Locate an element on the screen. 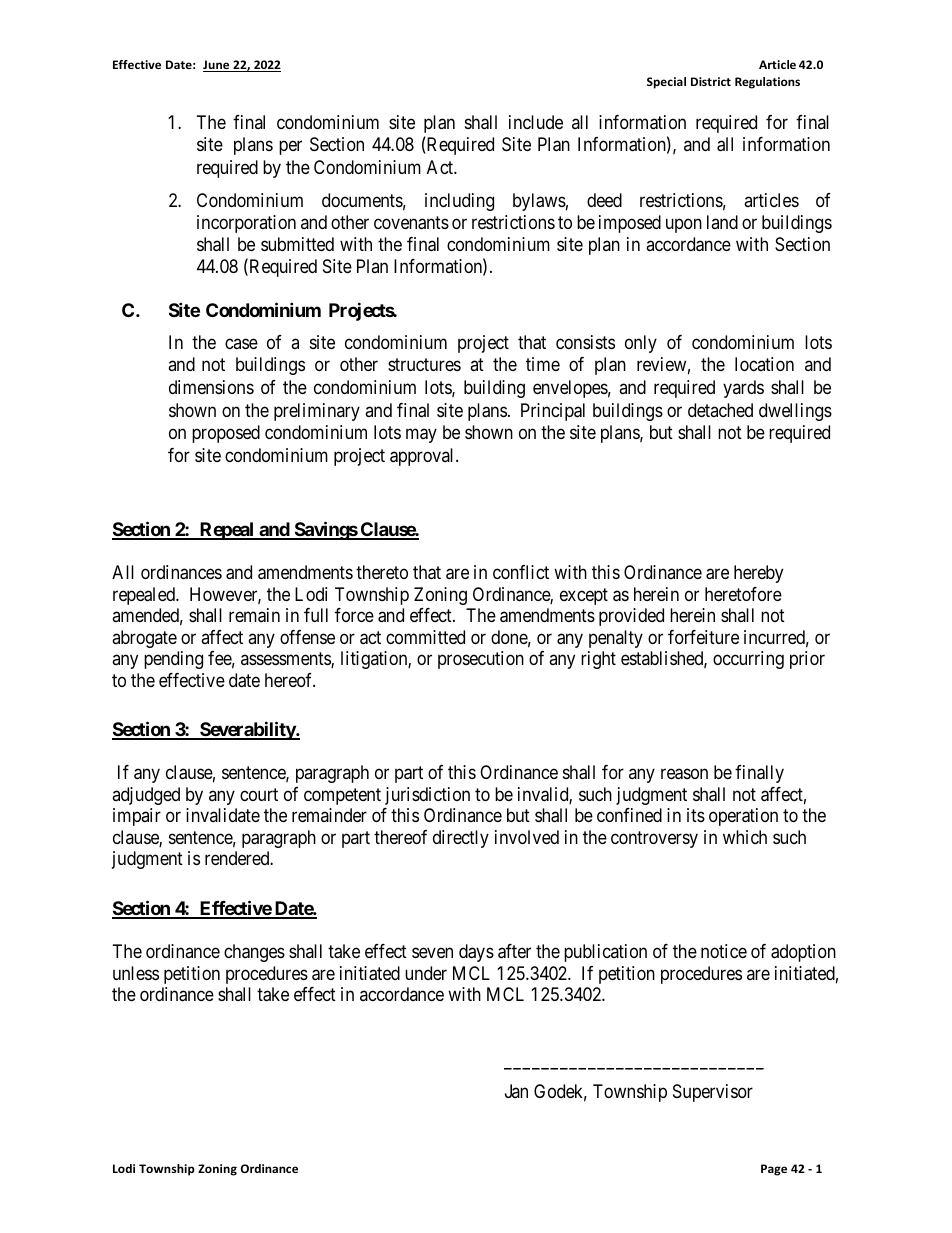  approval is located at coordinates (423, 457).
